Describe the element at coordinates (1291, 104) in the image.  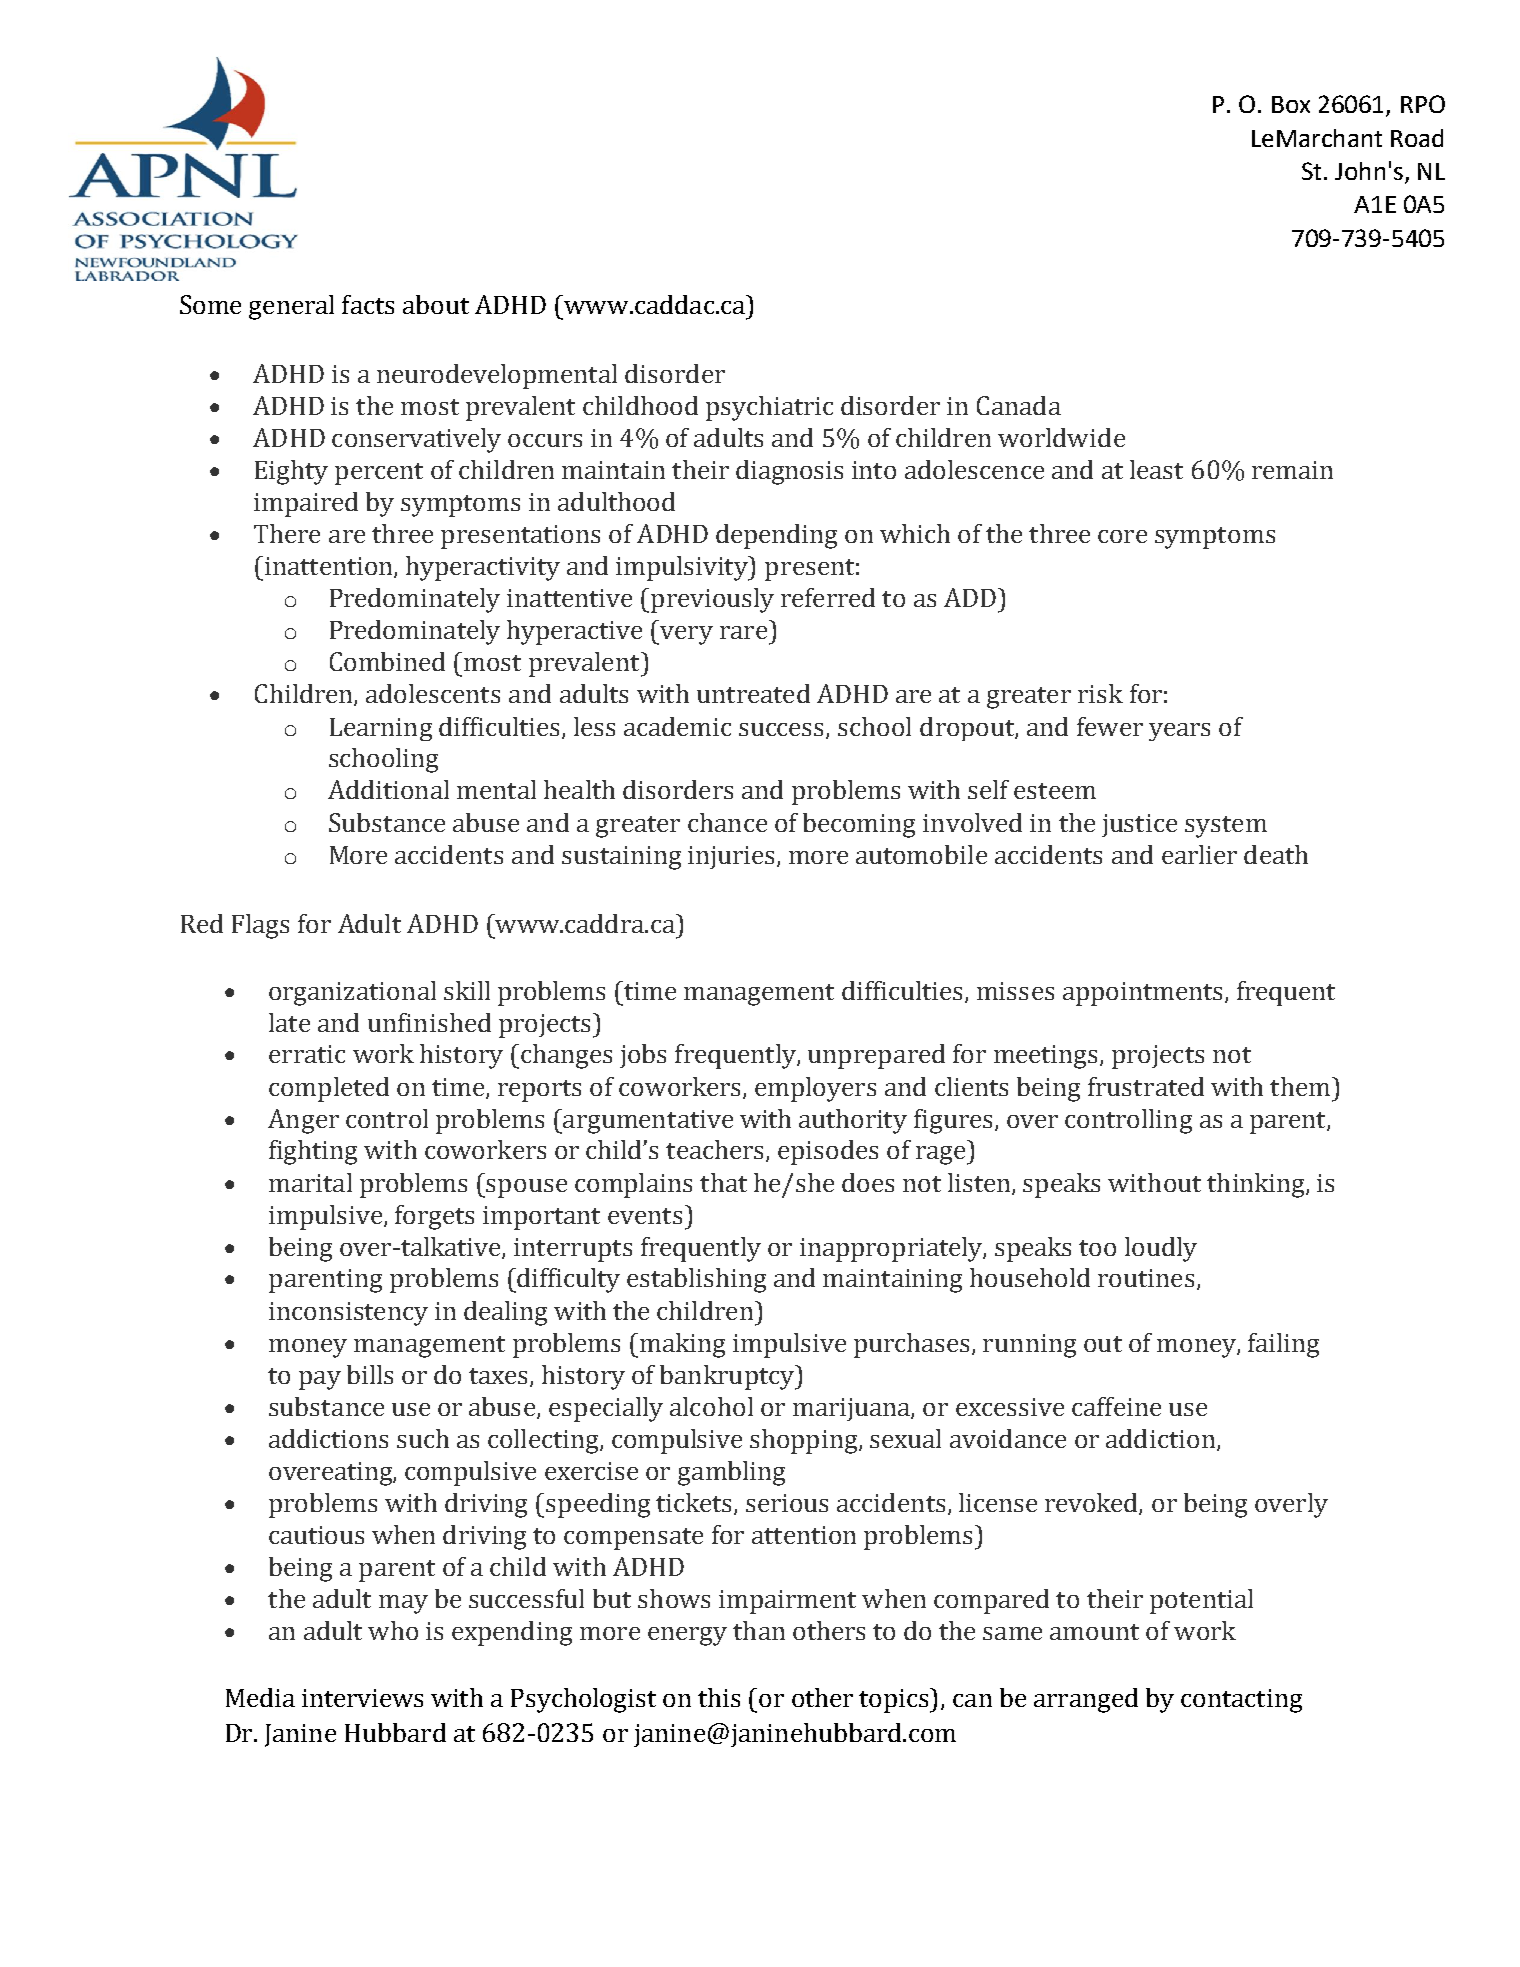
I see `Box` at that location.
